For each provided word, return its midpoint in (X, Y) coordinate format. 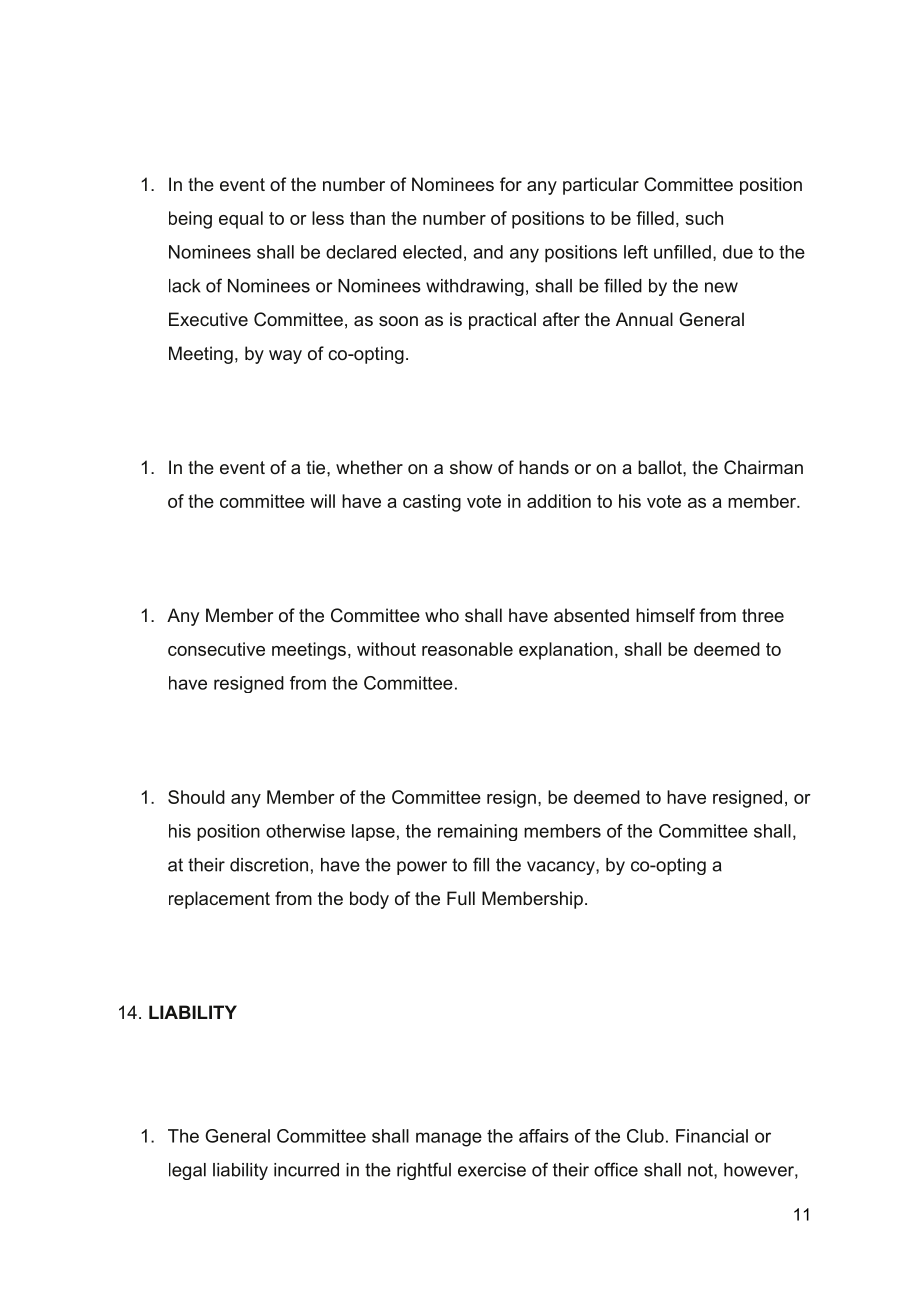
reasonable (467, 649)
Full (461, 898)
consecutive (216, 649)
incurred (306, 1170)
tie (315, 467)
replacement (219, 900)
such (704, 218)
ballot (661, 467)
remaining (477, 832)
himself (665, 615)
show (471, 467)
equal (241, 220)
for (511, 184)
